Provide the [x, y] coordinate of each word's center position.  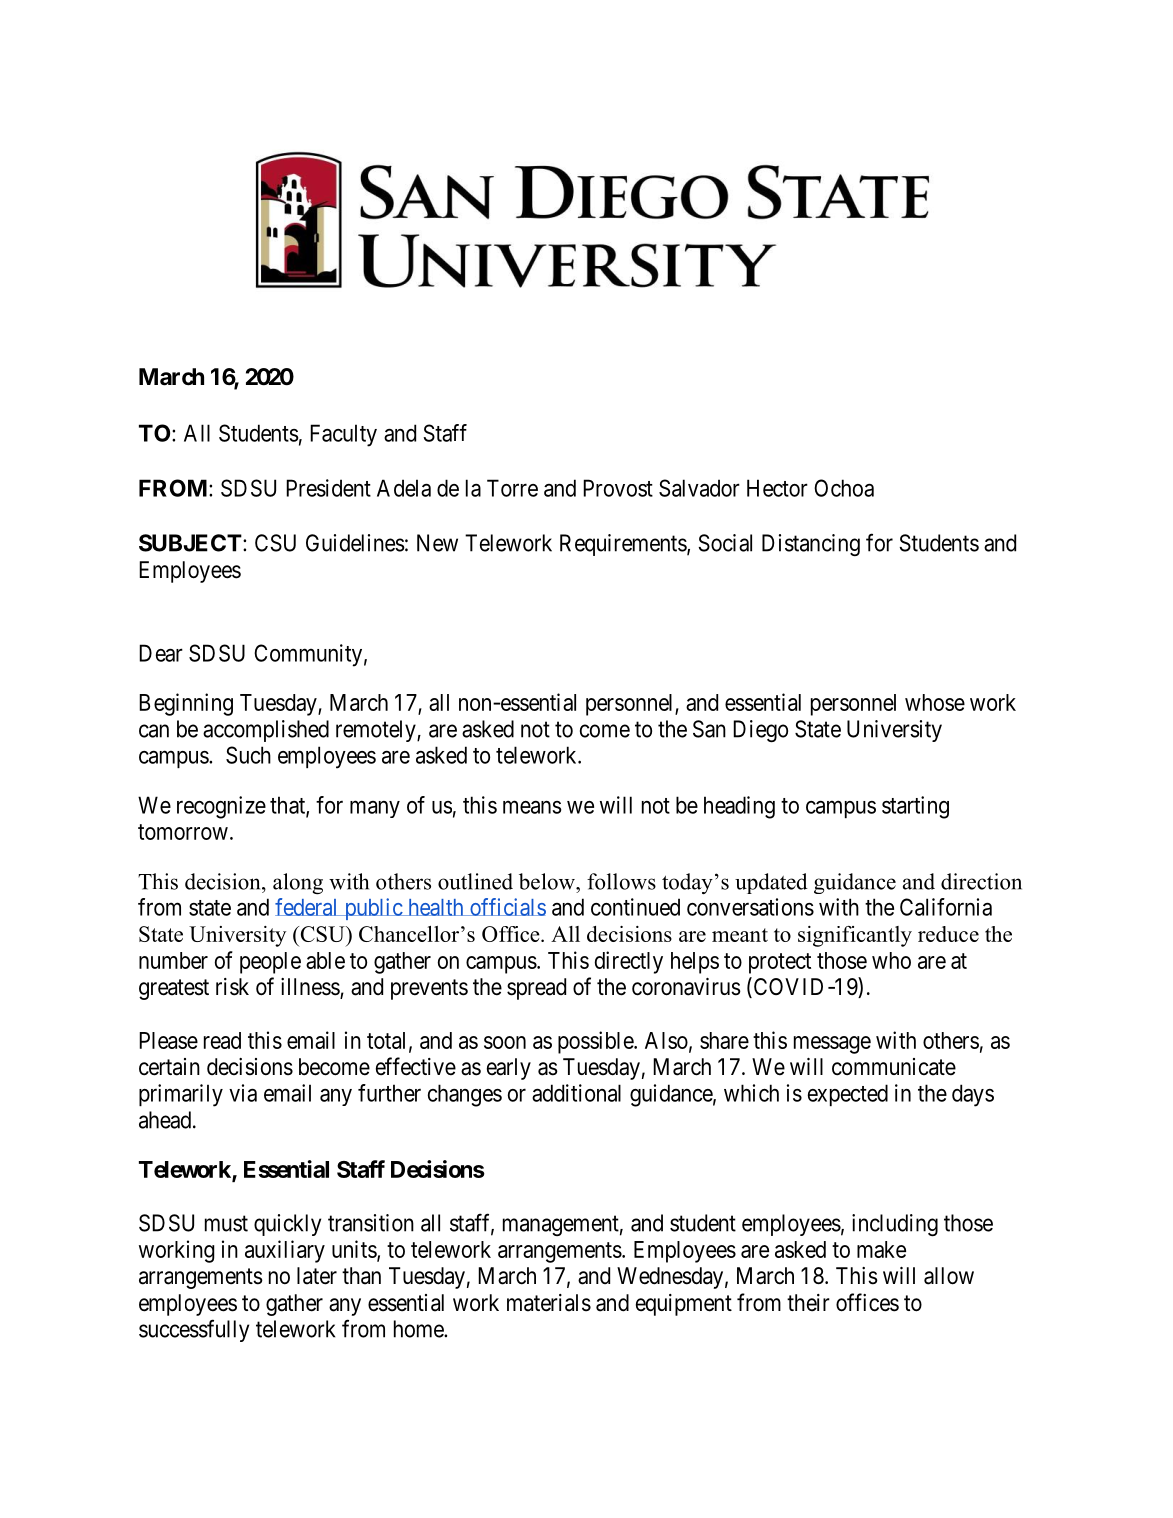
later [317, 1276]
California [946, 907]
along [298, 884]
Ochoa [844, 488]
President [328, 488]
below [548, 881]
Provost [618, 488]
